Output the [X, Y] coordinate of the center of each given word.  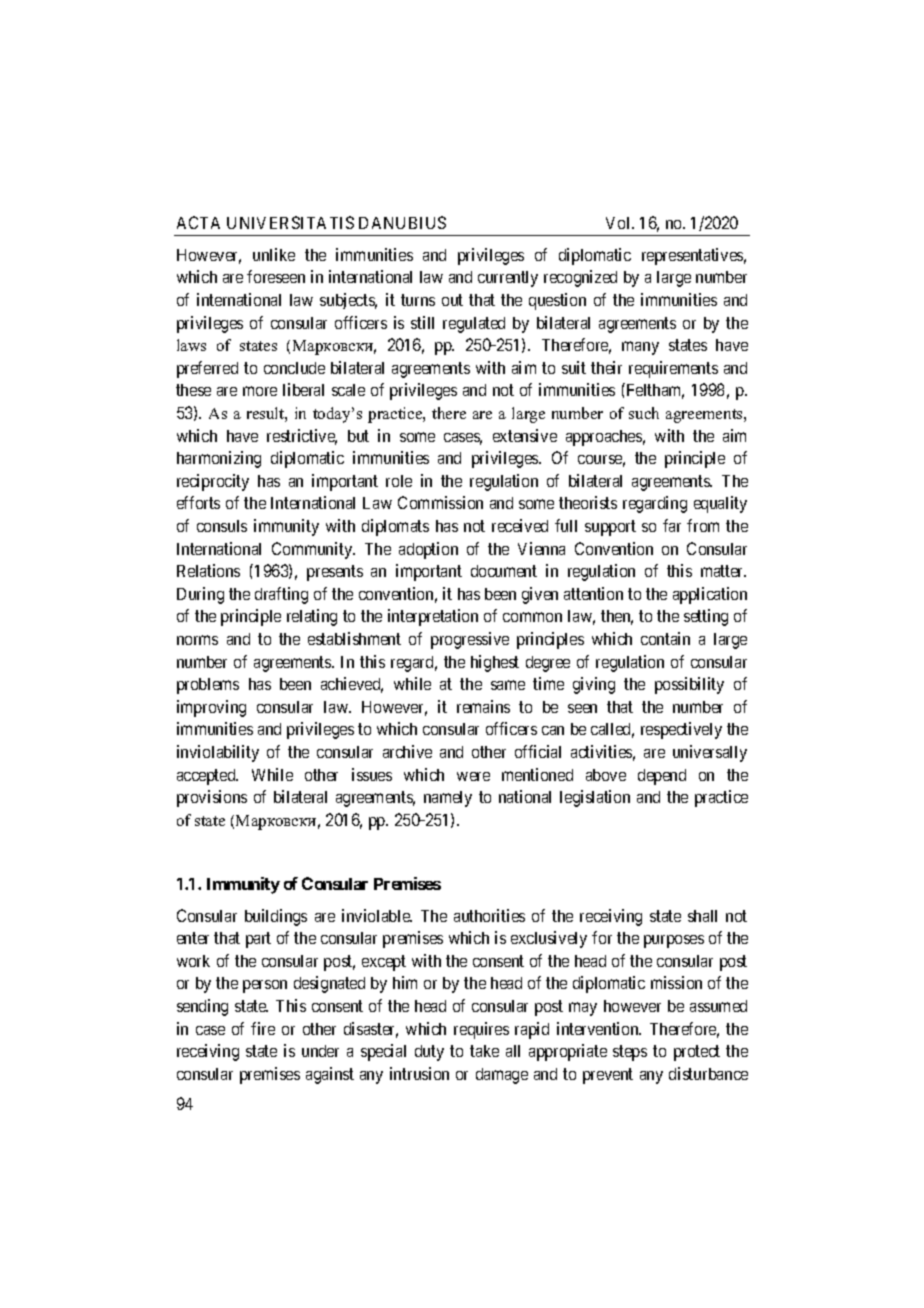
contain [665, 638]
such [644, 413]
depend [662, 777]
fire [263, 1028]
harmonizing [219, 459]
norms [197, 640]
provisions [212, 798]
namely [448, 799]
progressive [470, 640]
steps [630, 1053]
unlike [274, 254]
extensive [525, 435]
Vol [619, 223]
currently [508, 279]
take [484, 1051]
